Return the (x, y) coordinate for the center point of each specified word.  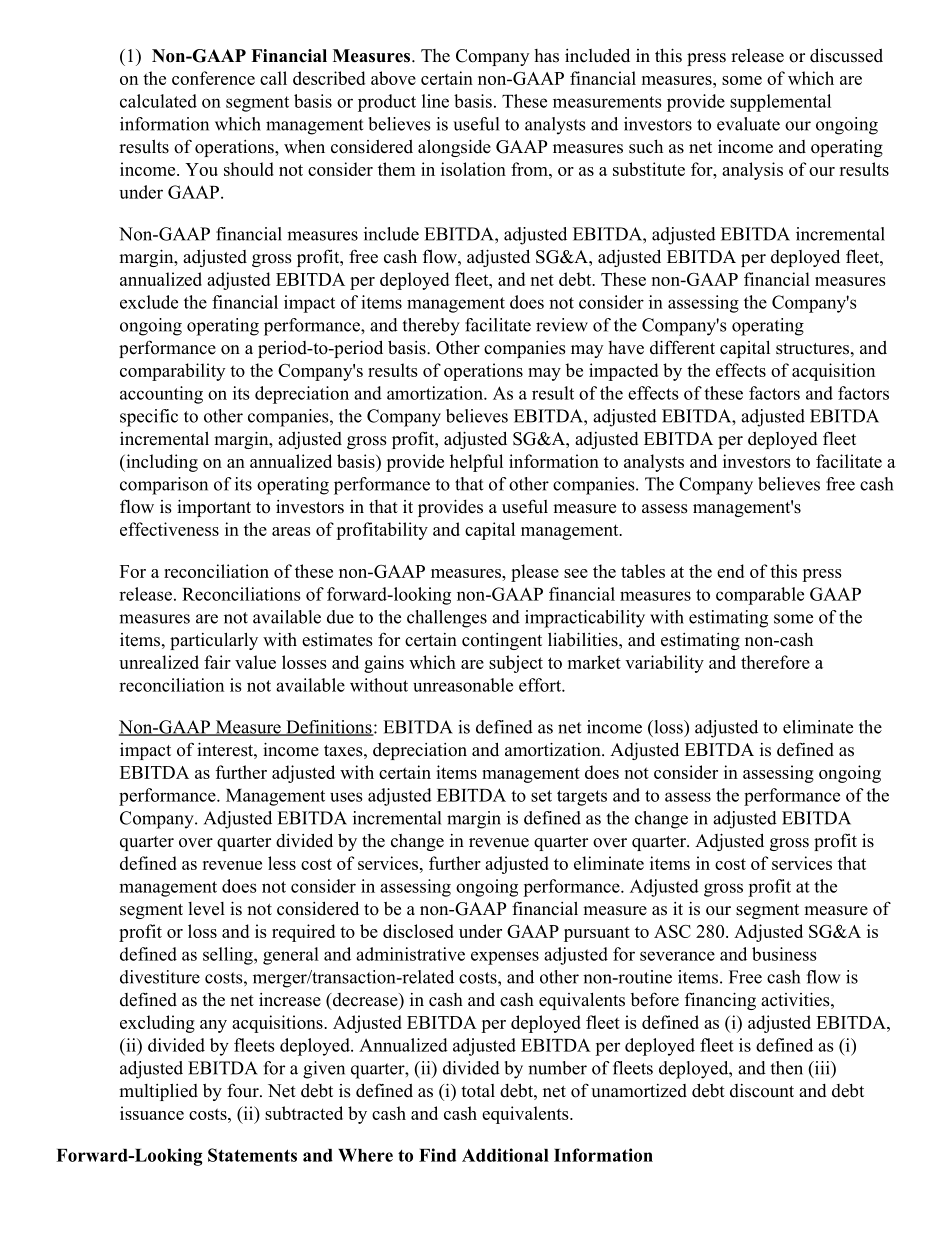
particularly (214, 641)
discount (762, 1091)
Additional (505, 1155)
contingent (502, 641)
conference (213, 78)
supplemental (780, 103)
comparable (760, 596)
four (244, 1090)
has (546, 56)
